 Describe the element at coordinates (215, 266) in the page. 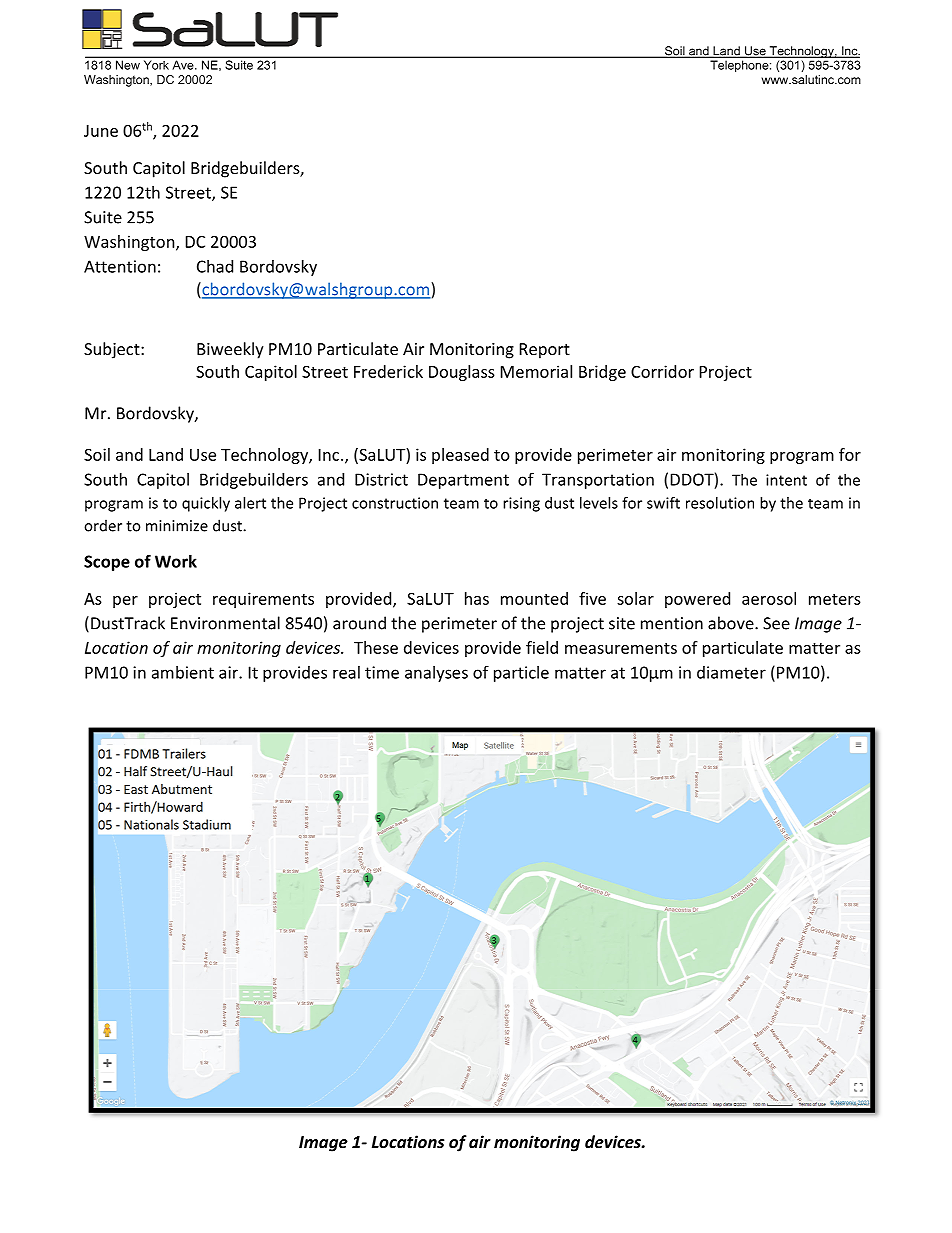

I see `Chad` at that location.
